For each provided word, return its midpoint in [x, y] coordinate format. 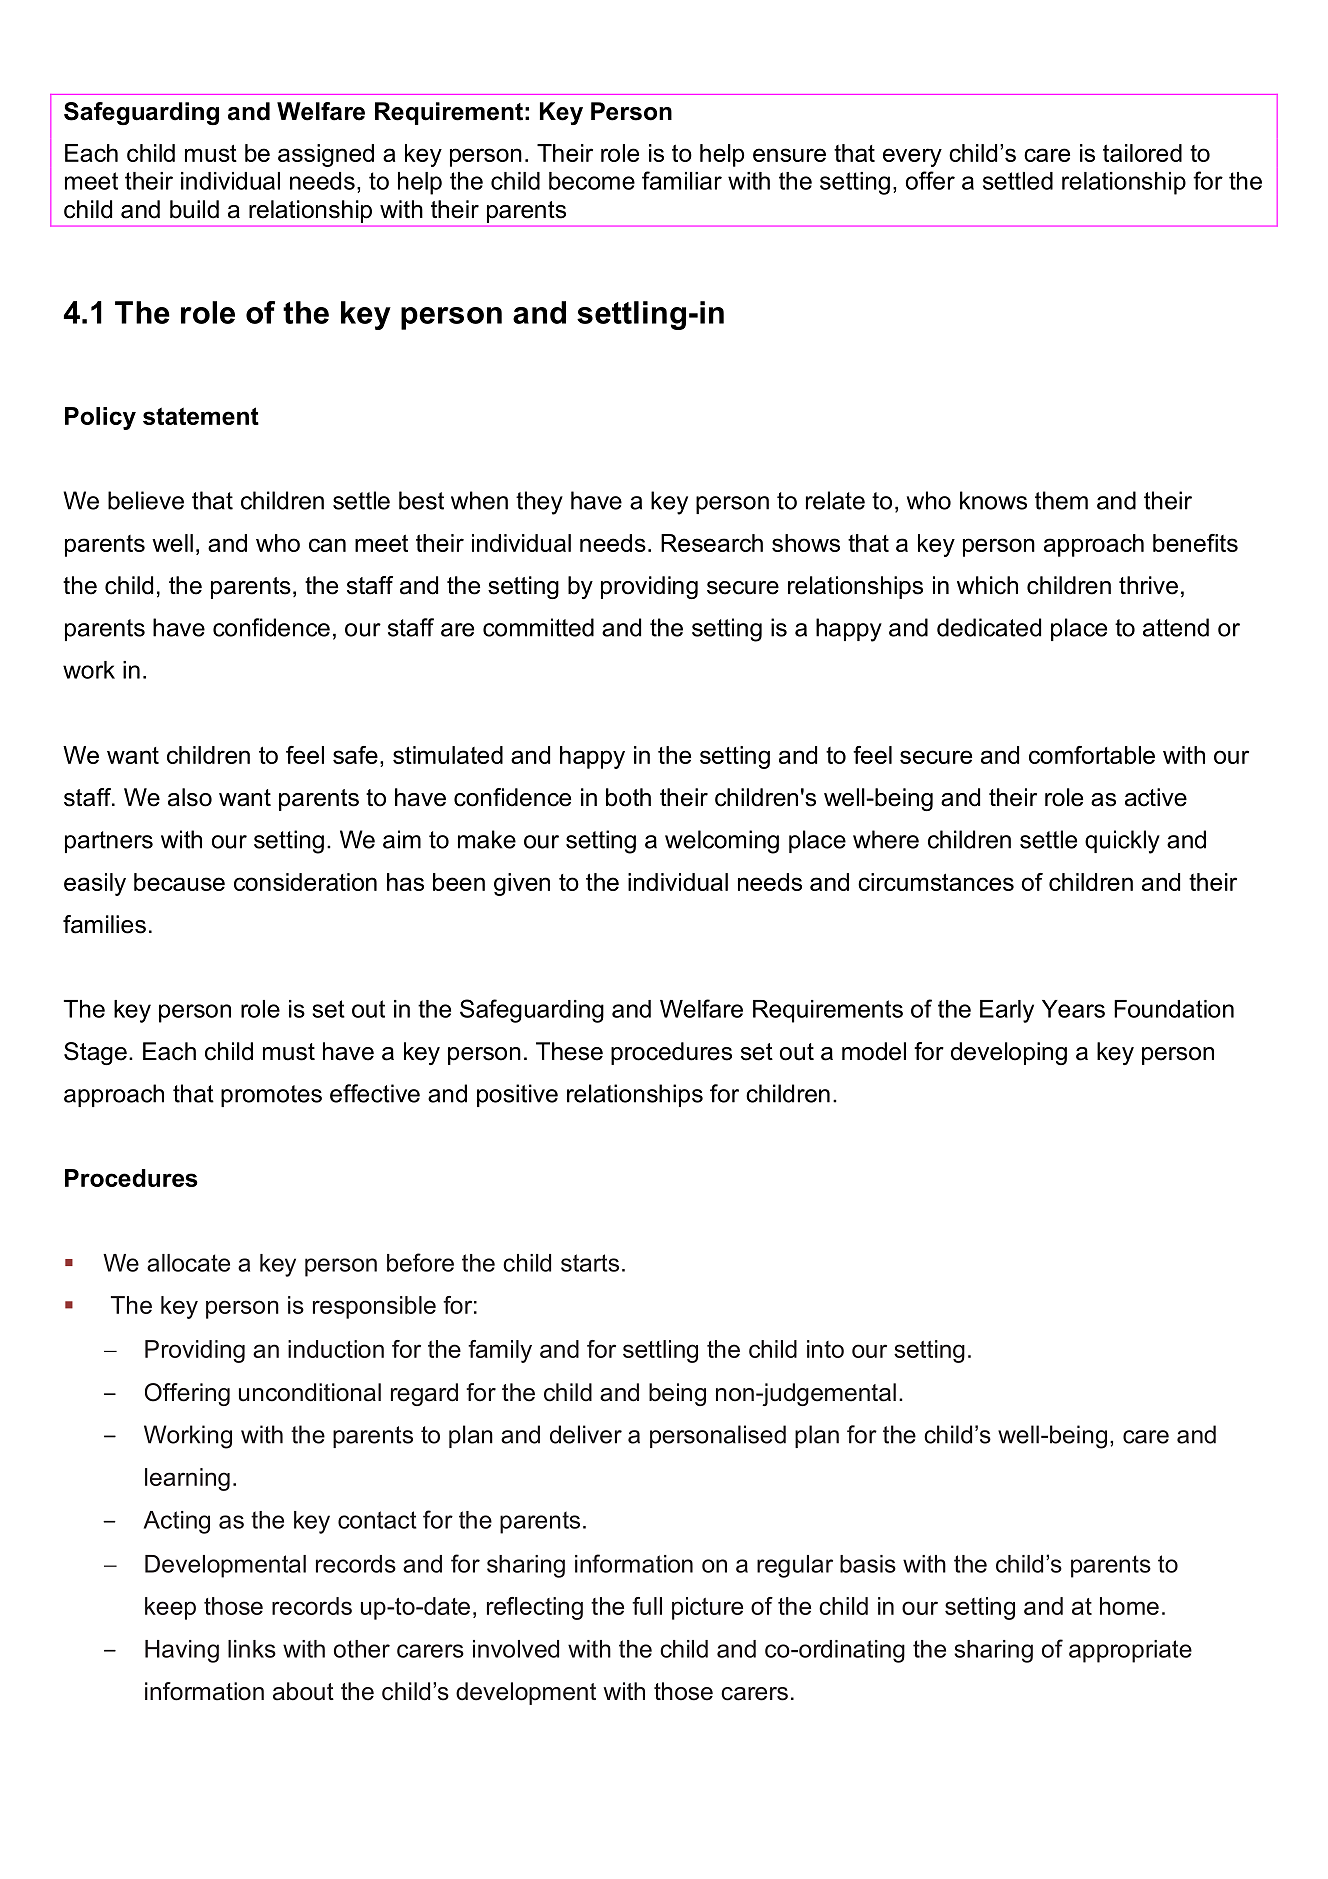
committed [538, 627]
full [647, 1606]
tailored [1142, 153]
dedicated [989, 627]
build [194, 209]
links [252, 1649]
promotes [271, 1096]
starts [590, 1263]
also [190, 797]
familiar [682, 180]
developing [1009, 1053]
